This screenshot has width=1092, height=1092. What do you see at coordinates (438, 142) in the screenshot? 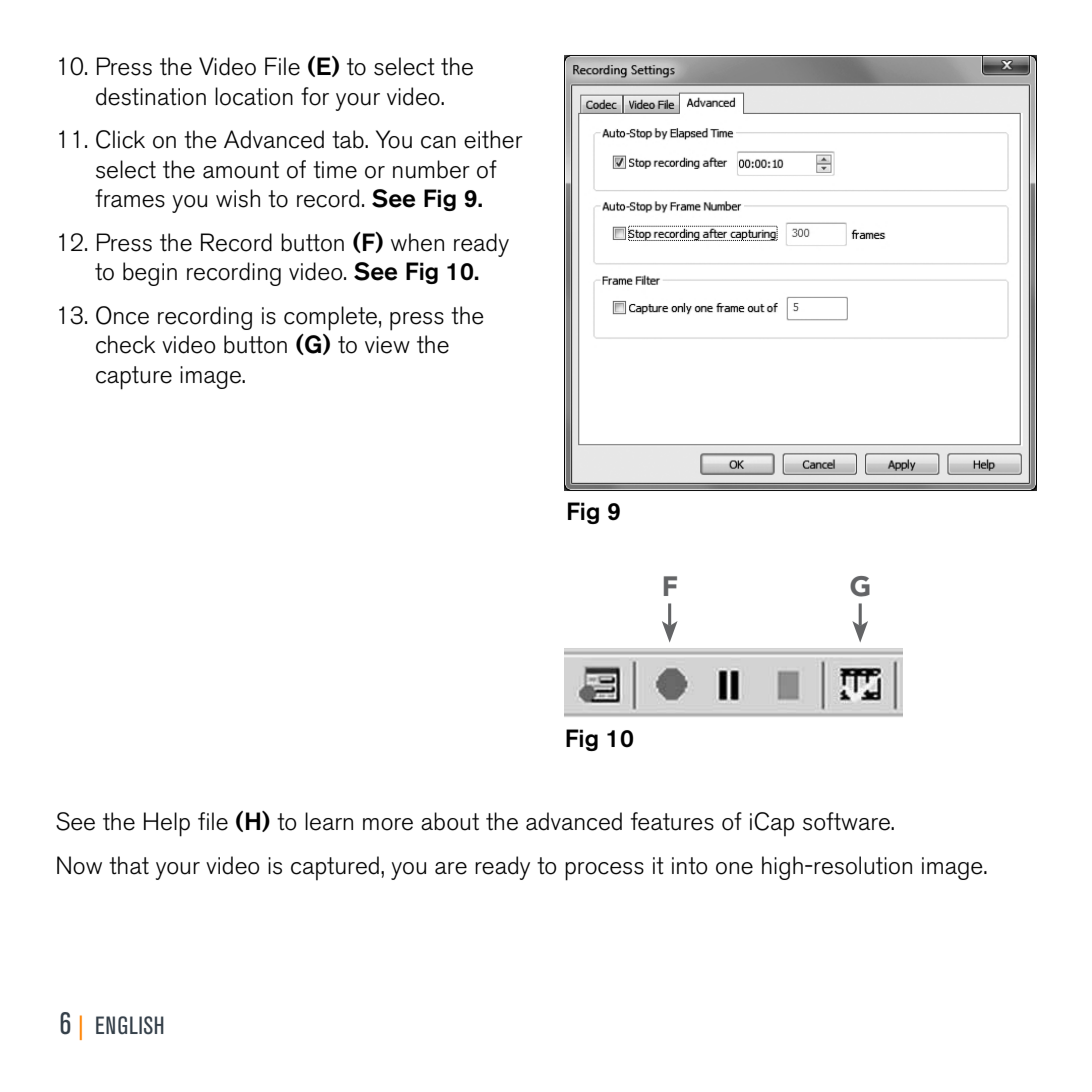
I see `can` at bounding box center [438, 142].
